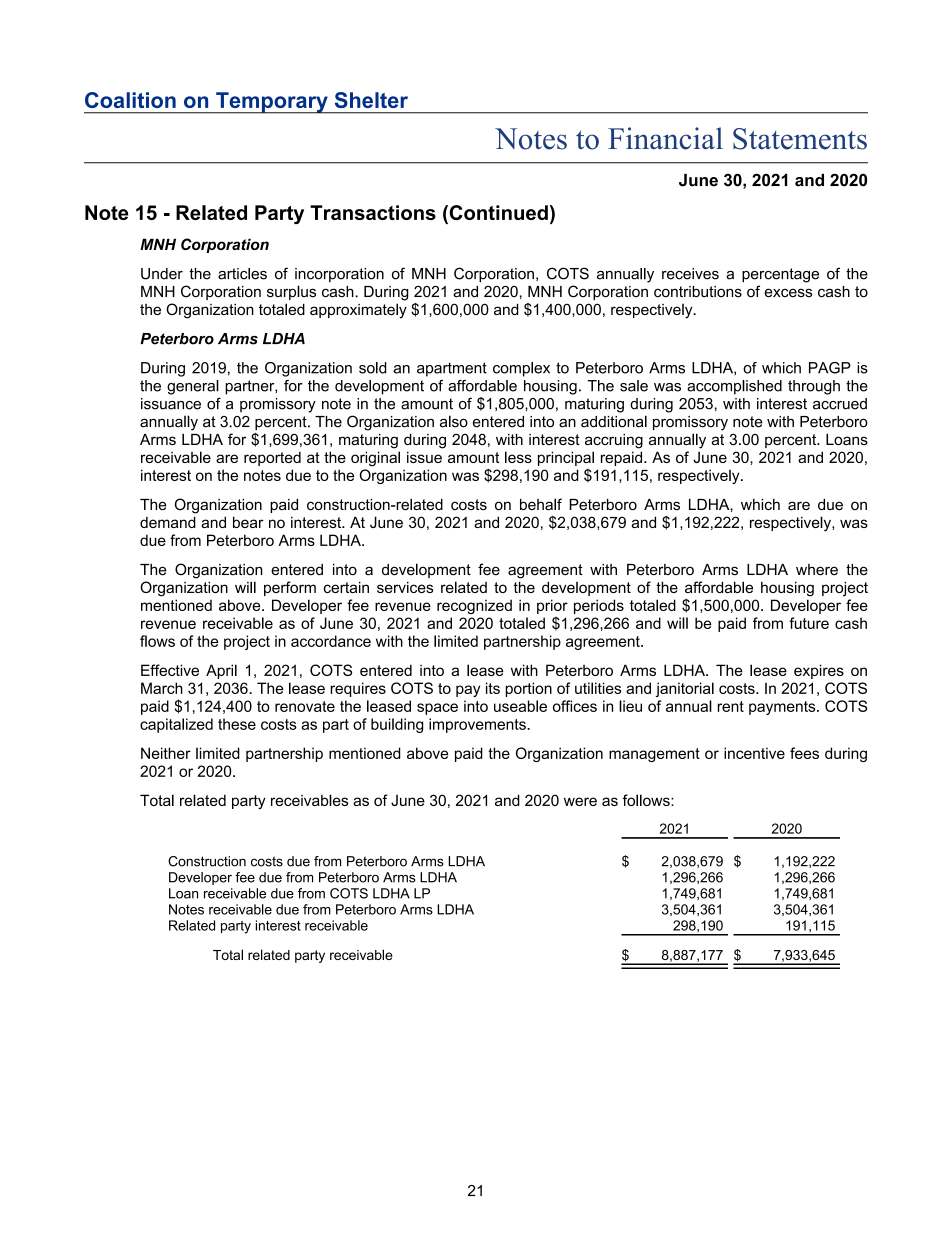 The image size is (952, 1233). What do you see at coordinates (166, 753) in the page?
I see `Neither` at bounding box center [166, 753].
